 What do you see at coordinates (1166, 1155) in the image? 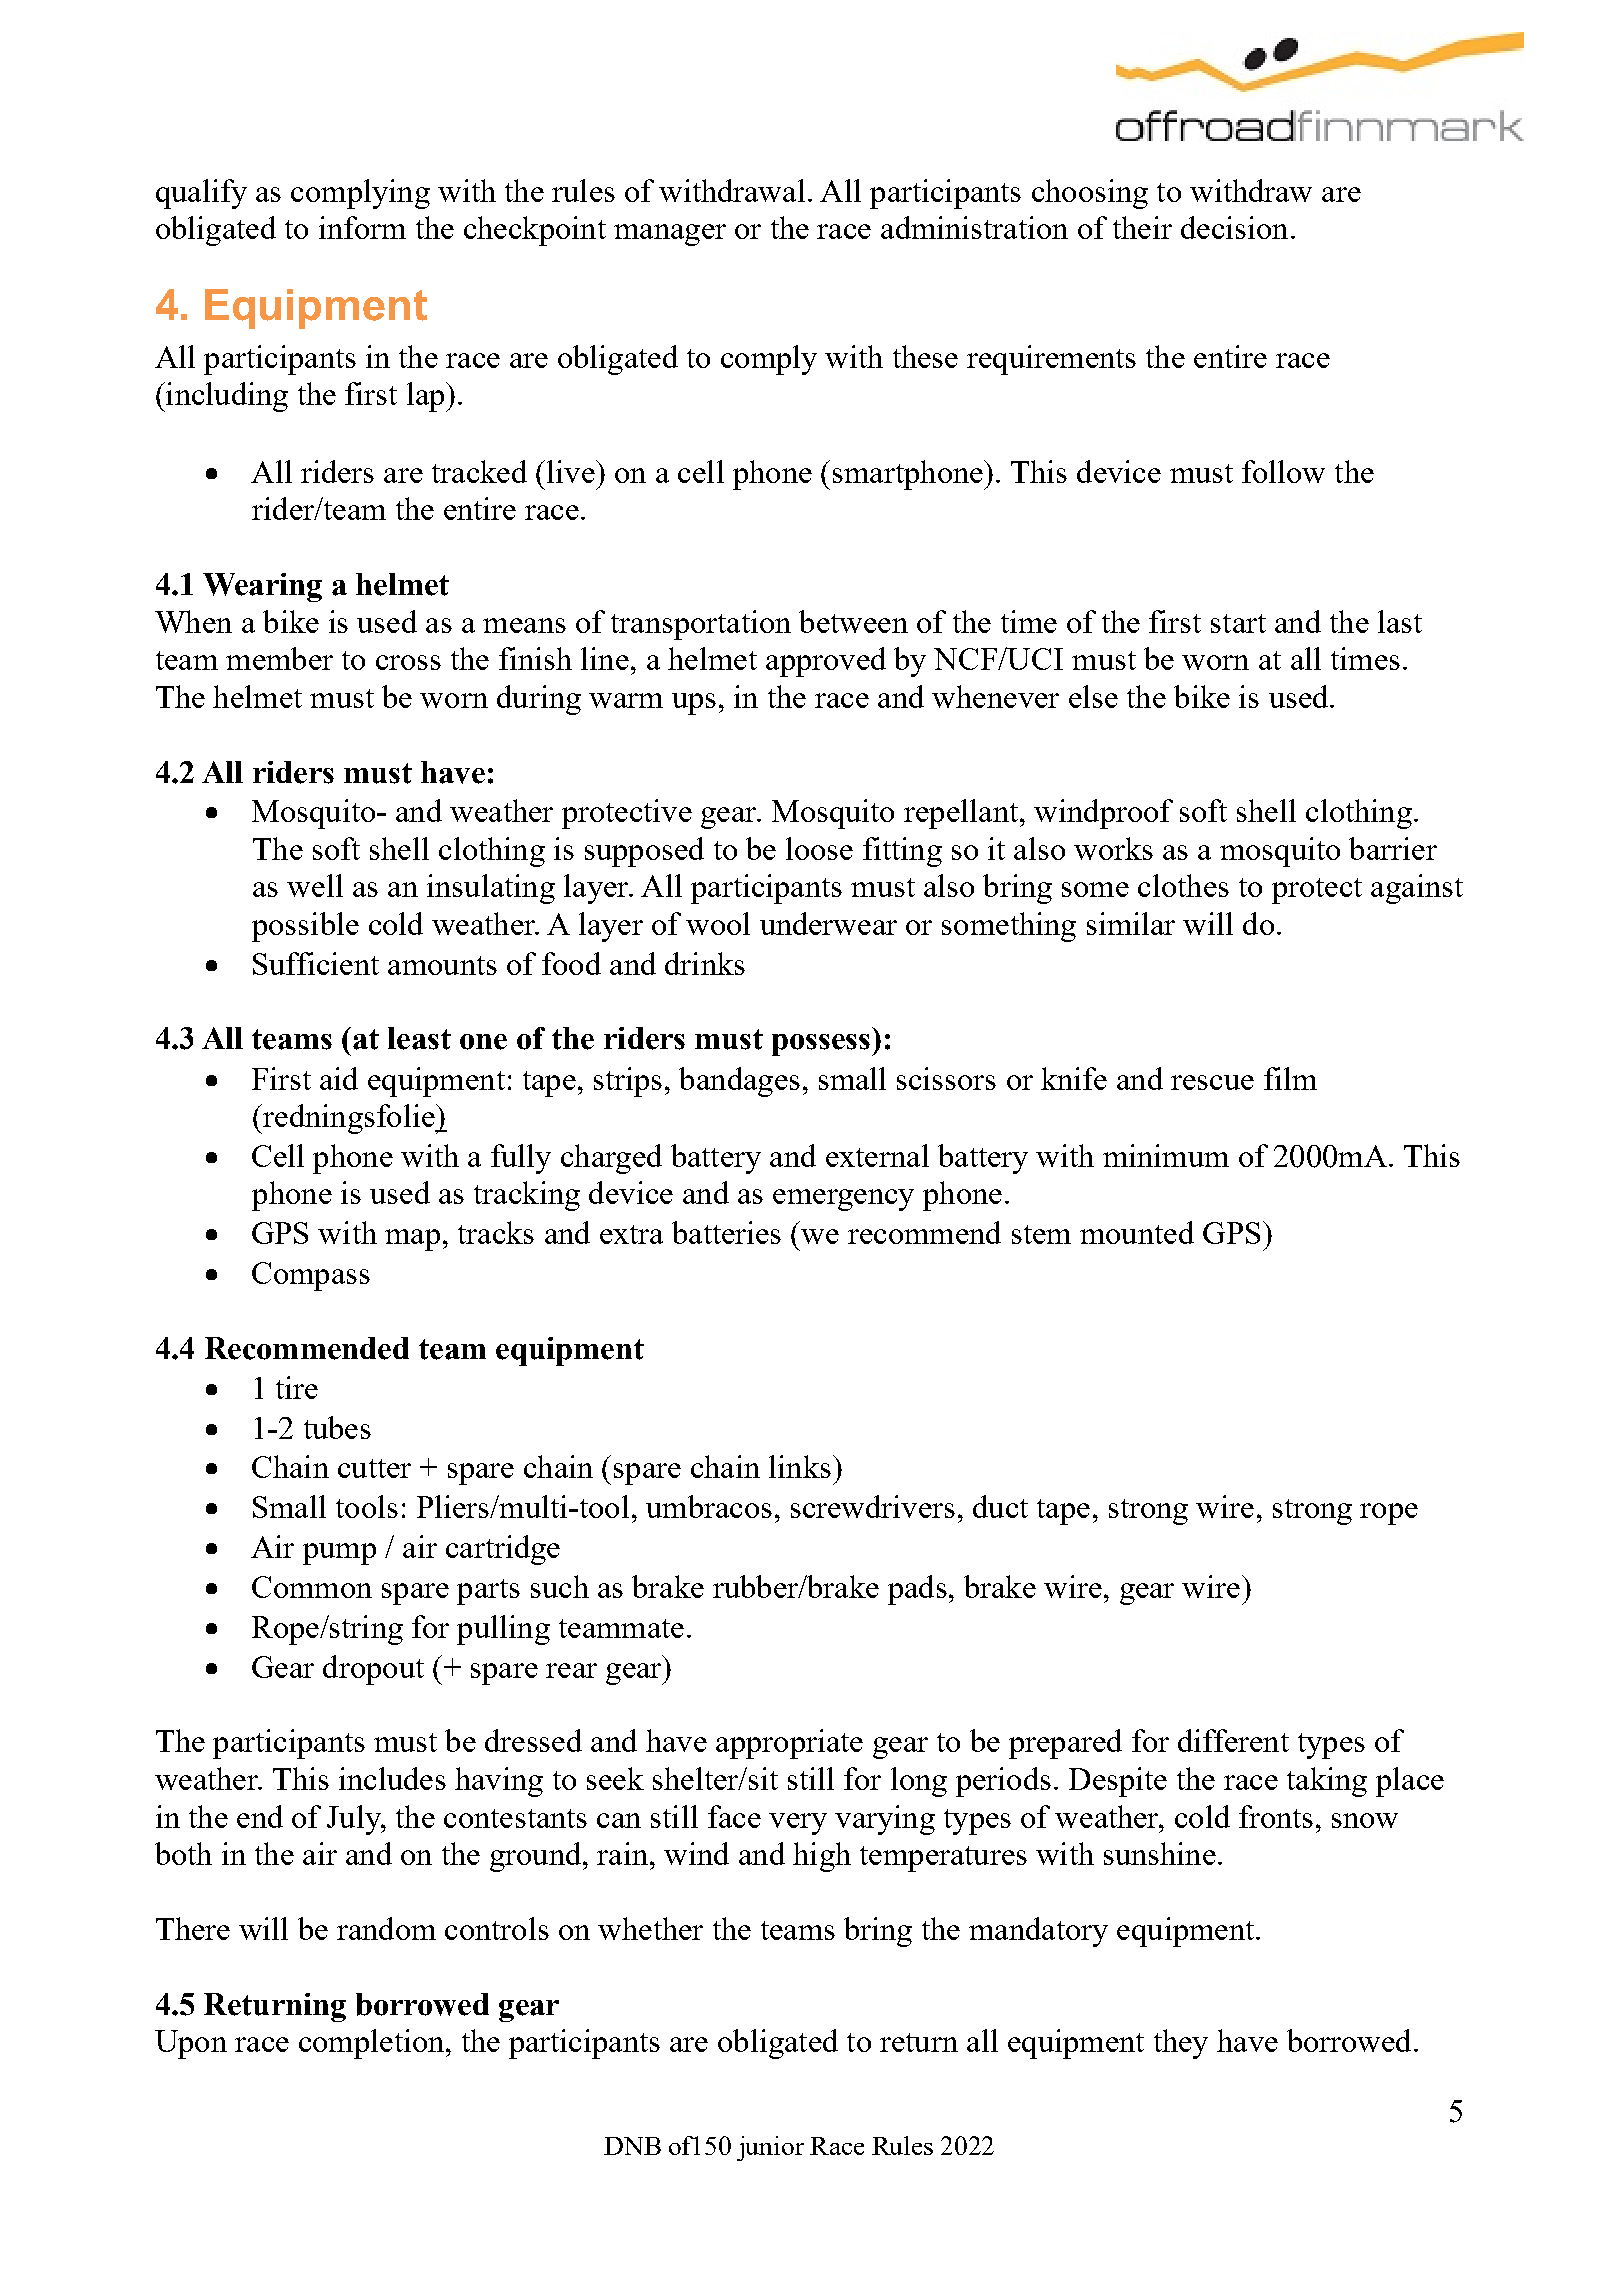
I see `minimum` at bounding box center [1166, 1155].
